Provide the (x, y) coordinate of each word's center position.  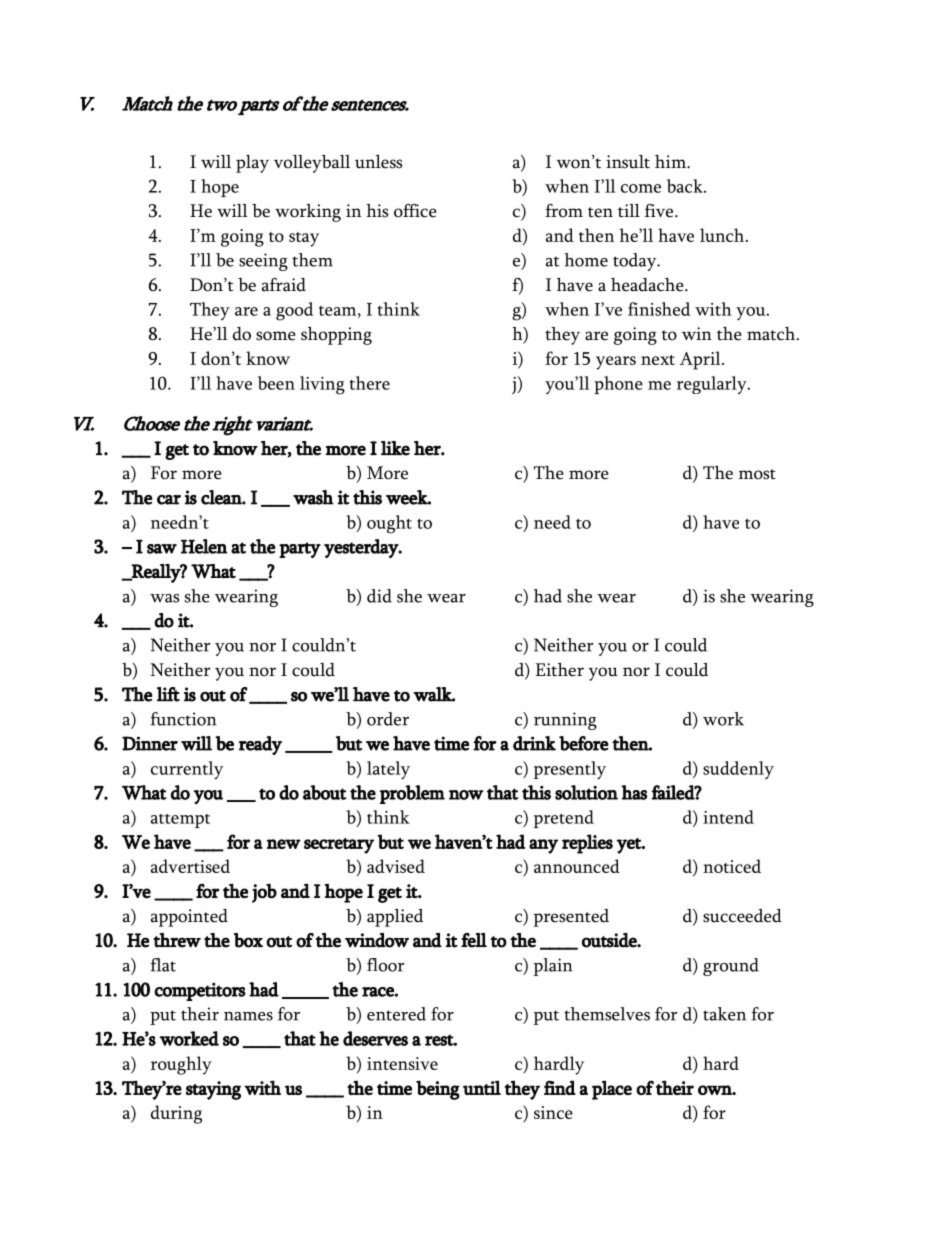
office (415, 211)
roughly (181, 1065)
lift (168, 694)
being (438, 1090)
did (379, 596)
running (565, 721)
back (686, 186)
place (612, 1090)
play (252, 164)
